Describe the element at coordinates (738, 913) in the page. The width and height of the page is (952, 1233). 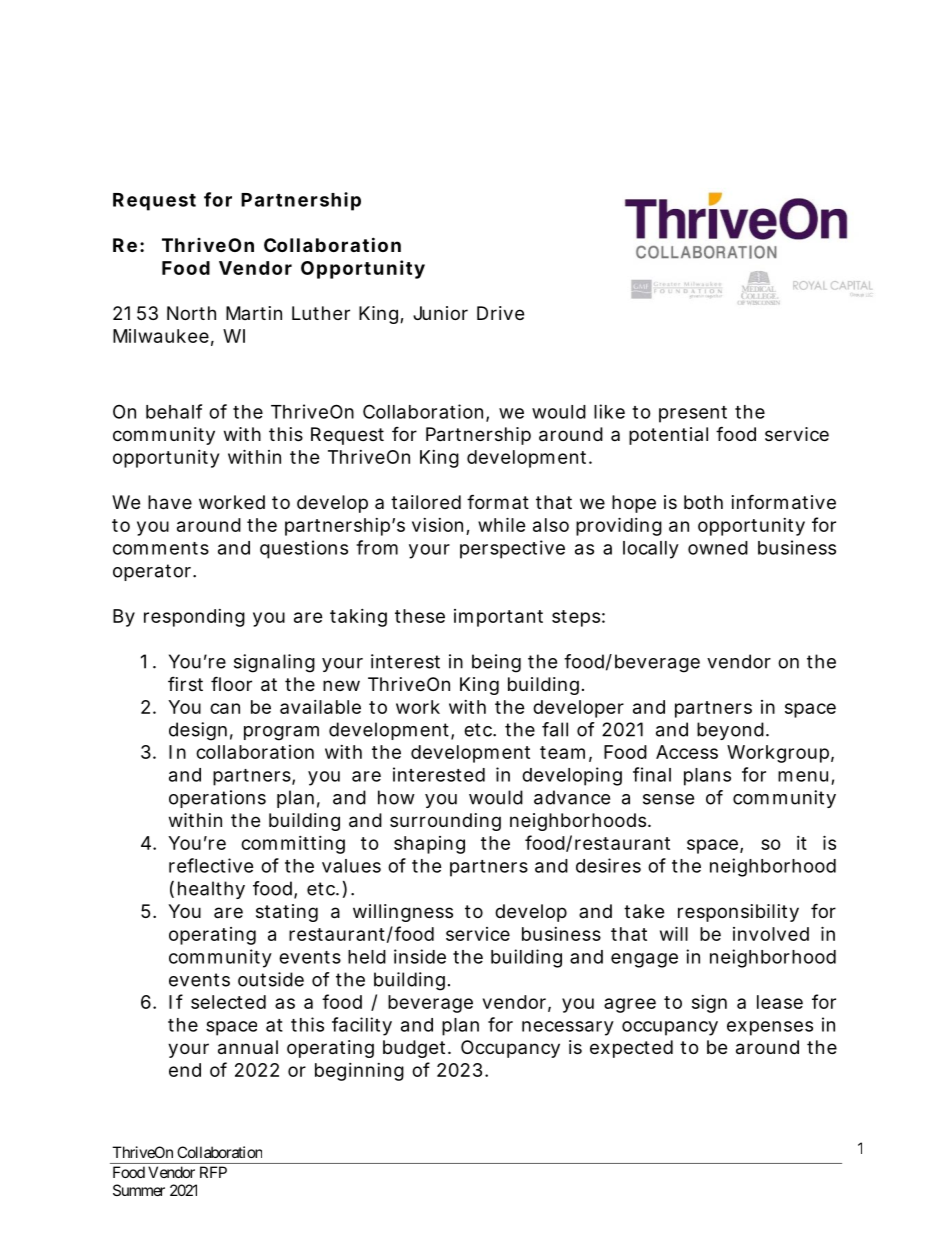
I see `responsibility` at that location.
